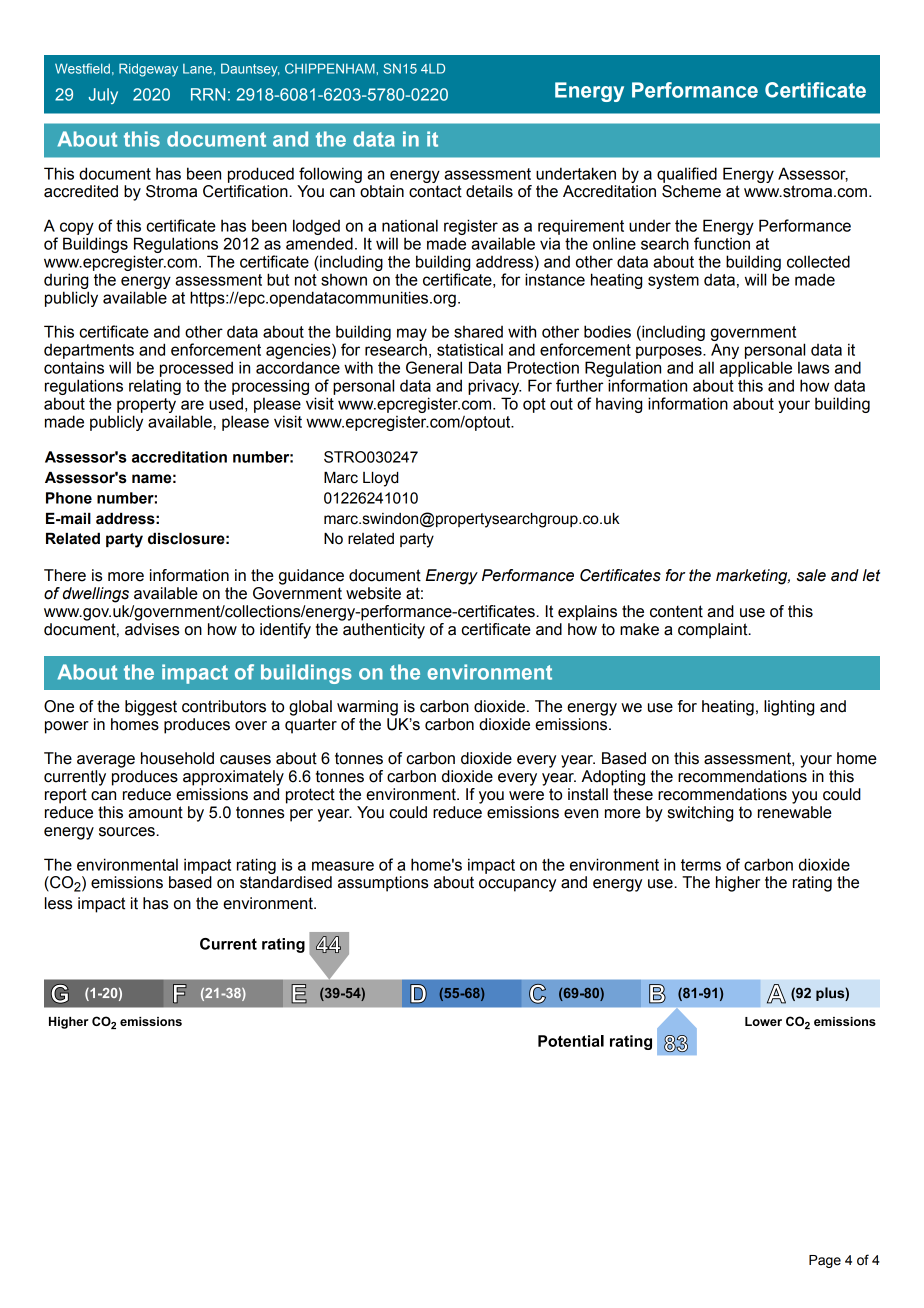  What do you see at coordinates (489, 191) in the screenshot?
I see `details` at bounding box center [489, 191].
